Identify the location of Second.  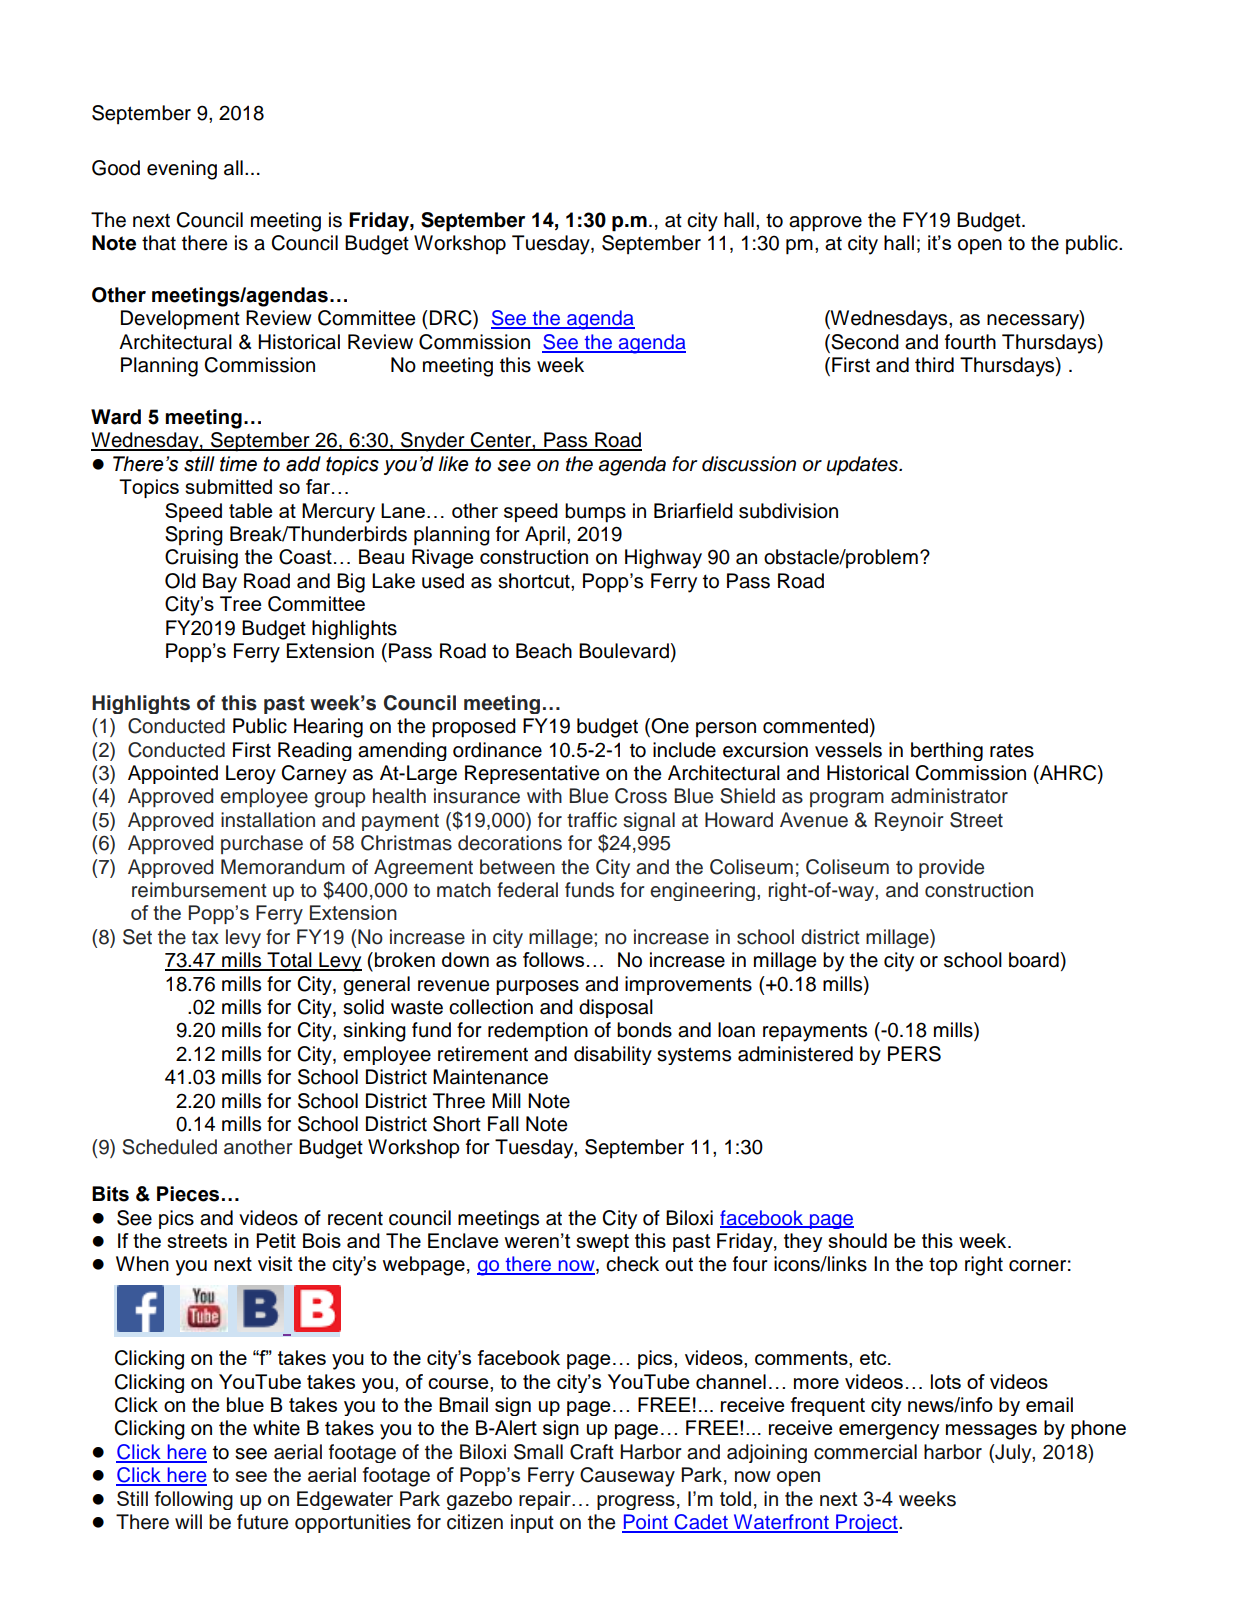
(864, 343).
